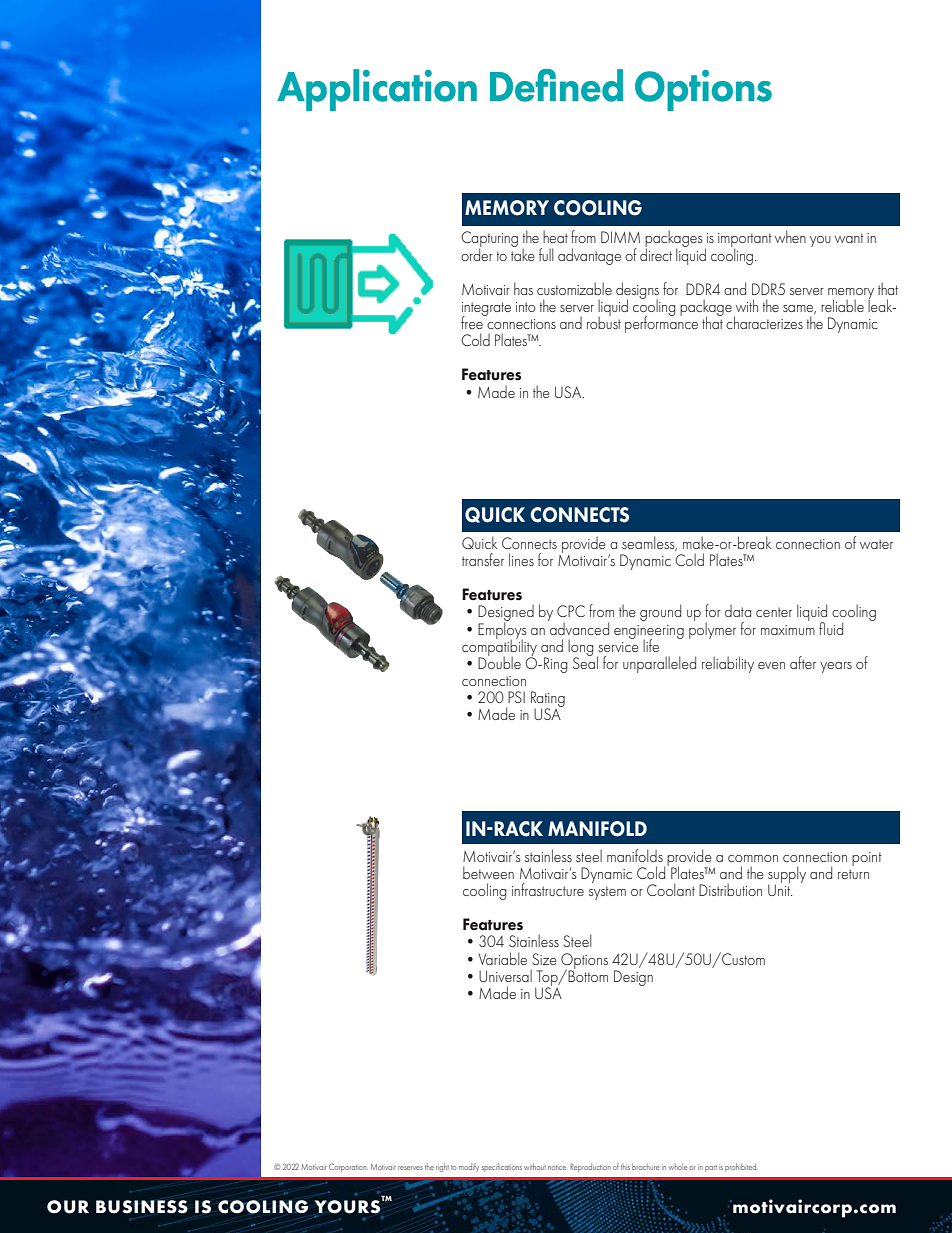 Image resolution: width=952 pixels, height=1233 pixels. What do you see at coordinates (377, 90) in the screenshot?
I see `Application` at bounding box center [377, 90].
